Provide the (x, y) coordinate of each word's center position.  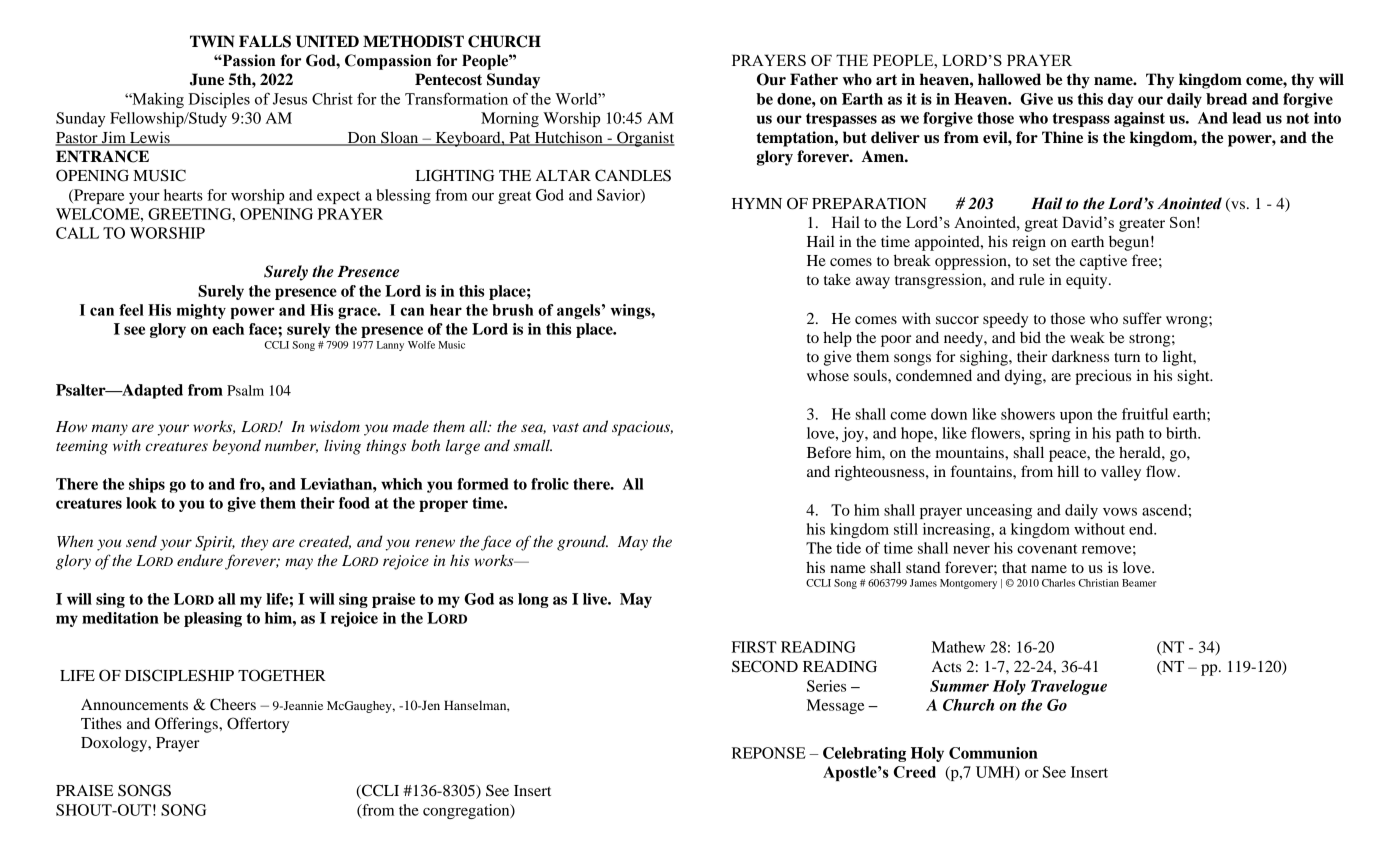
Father (814, 79)
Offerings (187, 725)
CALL (77, 233)
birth (1183, 433)
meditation (120, 618)
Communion (993, 753)
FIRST (754, 647)
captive (1103, 262)
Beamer (1139, 583)
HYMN (757, 203)
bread (1226, 99)
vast (565, 427)
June (207, 79)
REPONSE (769, 753)
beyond (237, 447)
